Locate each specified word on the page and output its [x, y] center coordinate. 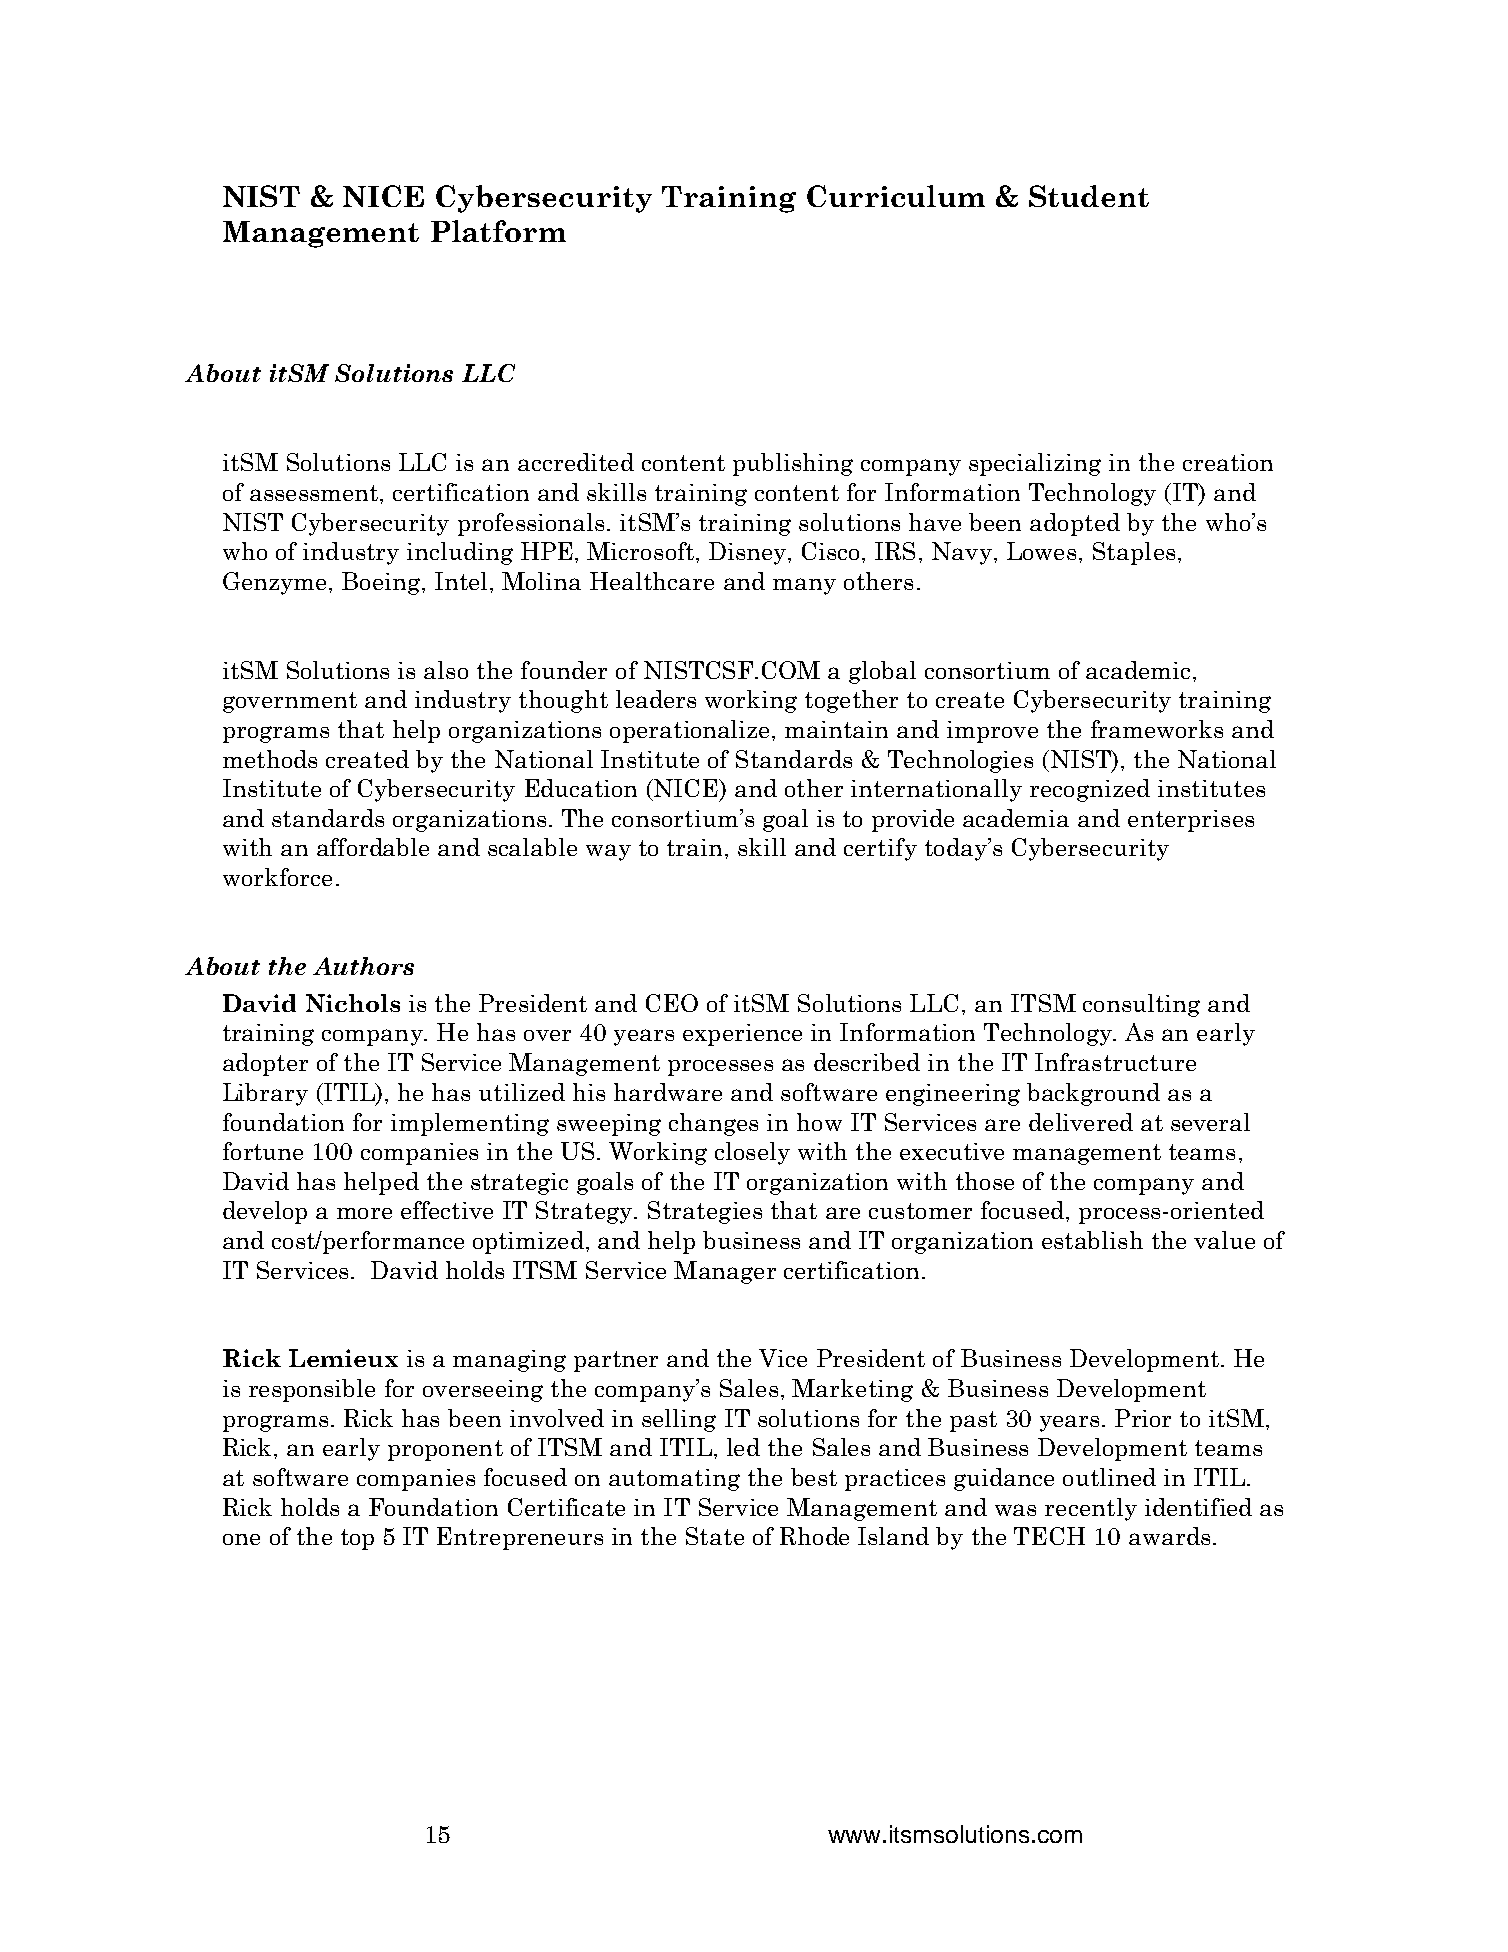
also [446, 670]
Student [1089, 196]
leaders [656, 699]
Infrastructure [1115, 1062]
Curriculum [896, 196]
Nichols [353, 1003]
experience [742, 1035]
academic [1138, 670]
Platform [498, 231]
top [357, 1539]
